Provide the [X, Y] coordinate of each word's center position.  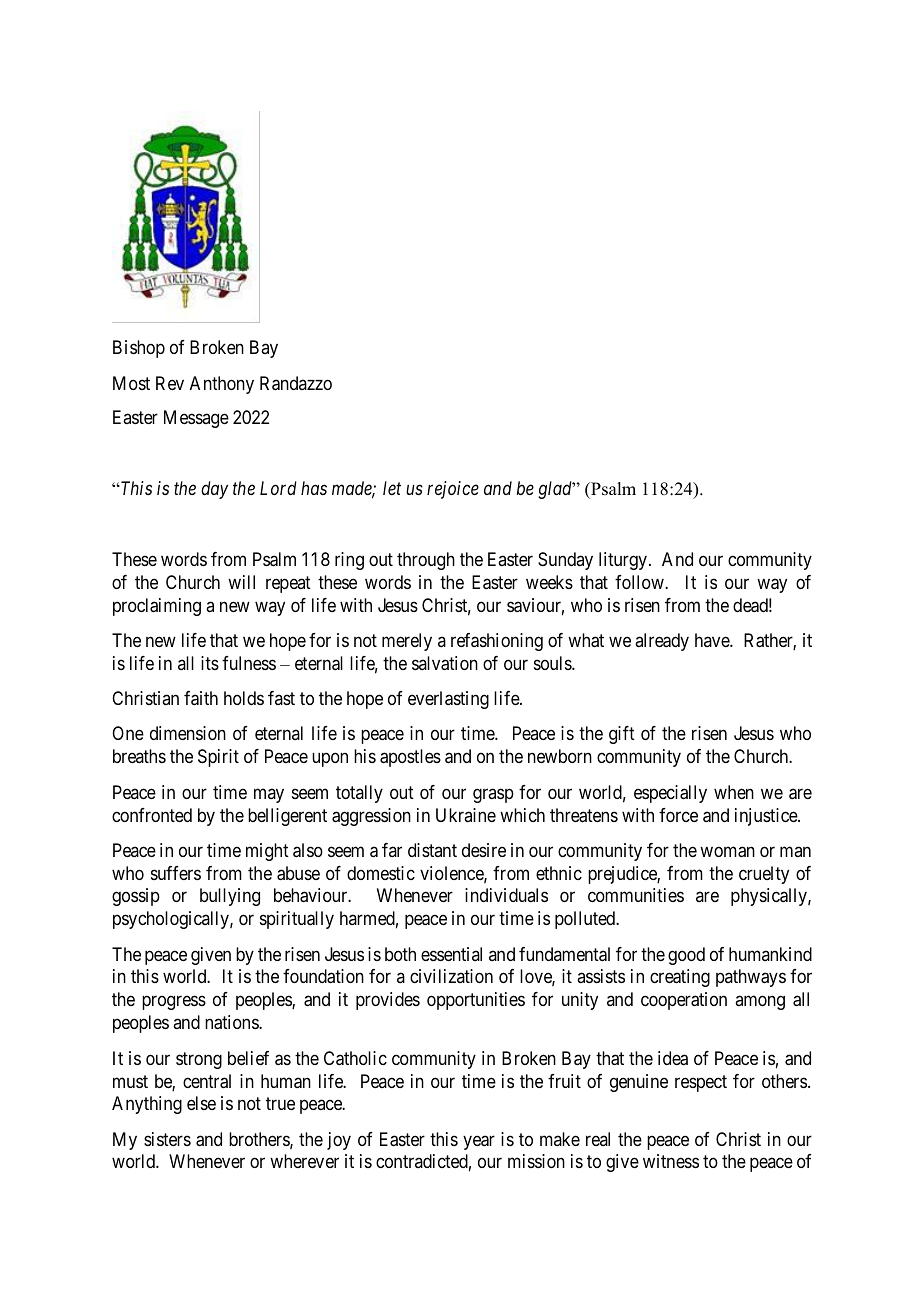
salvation [445, 663]
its [210, 663]
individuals [506, 895]
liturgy [624, 561]
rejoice [453, 490]
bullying [230, 897]
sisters [167, 1139]
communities [636, 895]
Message [196, 419]
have [713, 640]
